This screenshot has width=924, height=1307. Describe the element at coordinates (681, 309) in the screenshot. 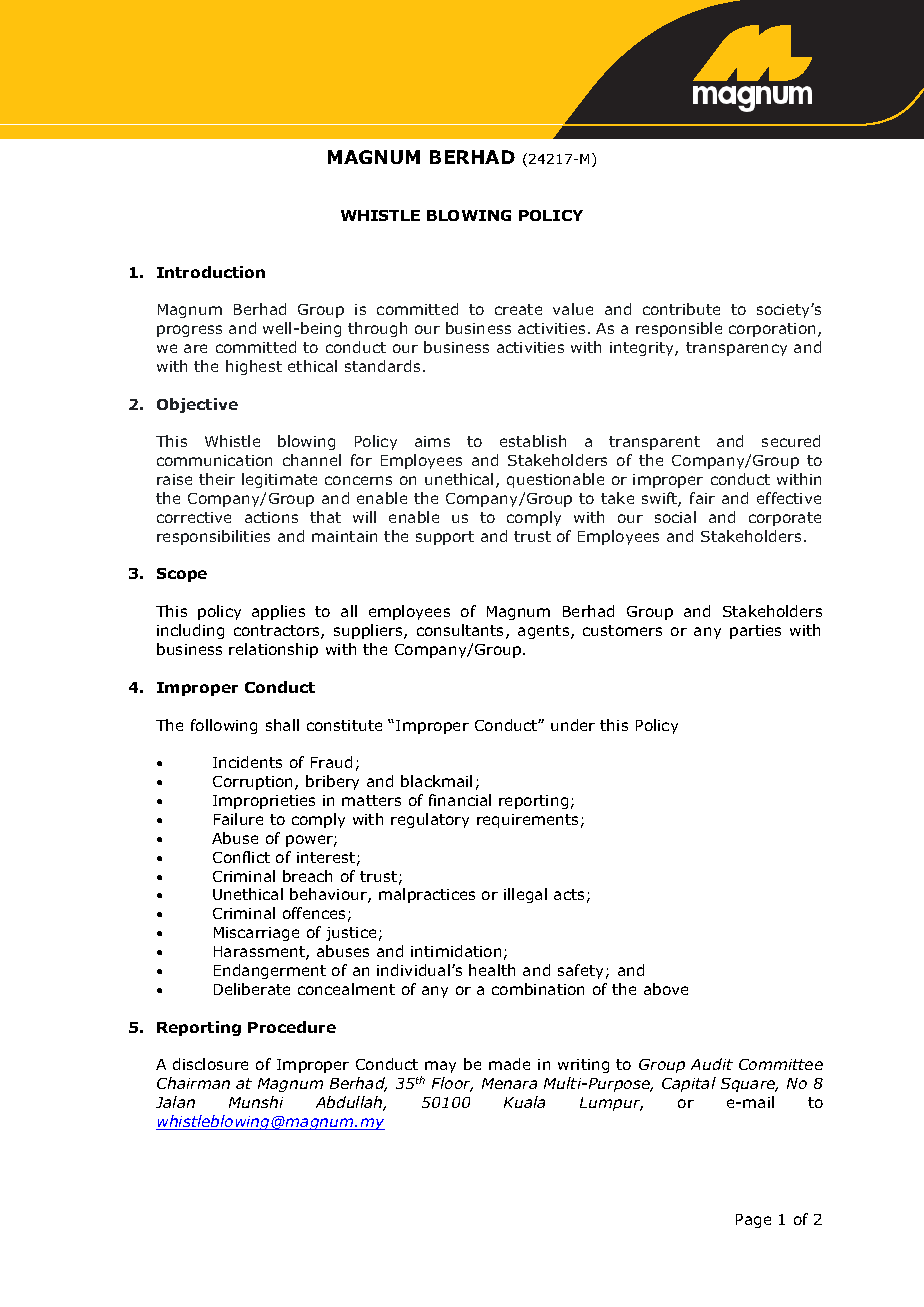

I see `contribute` at that location.
